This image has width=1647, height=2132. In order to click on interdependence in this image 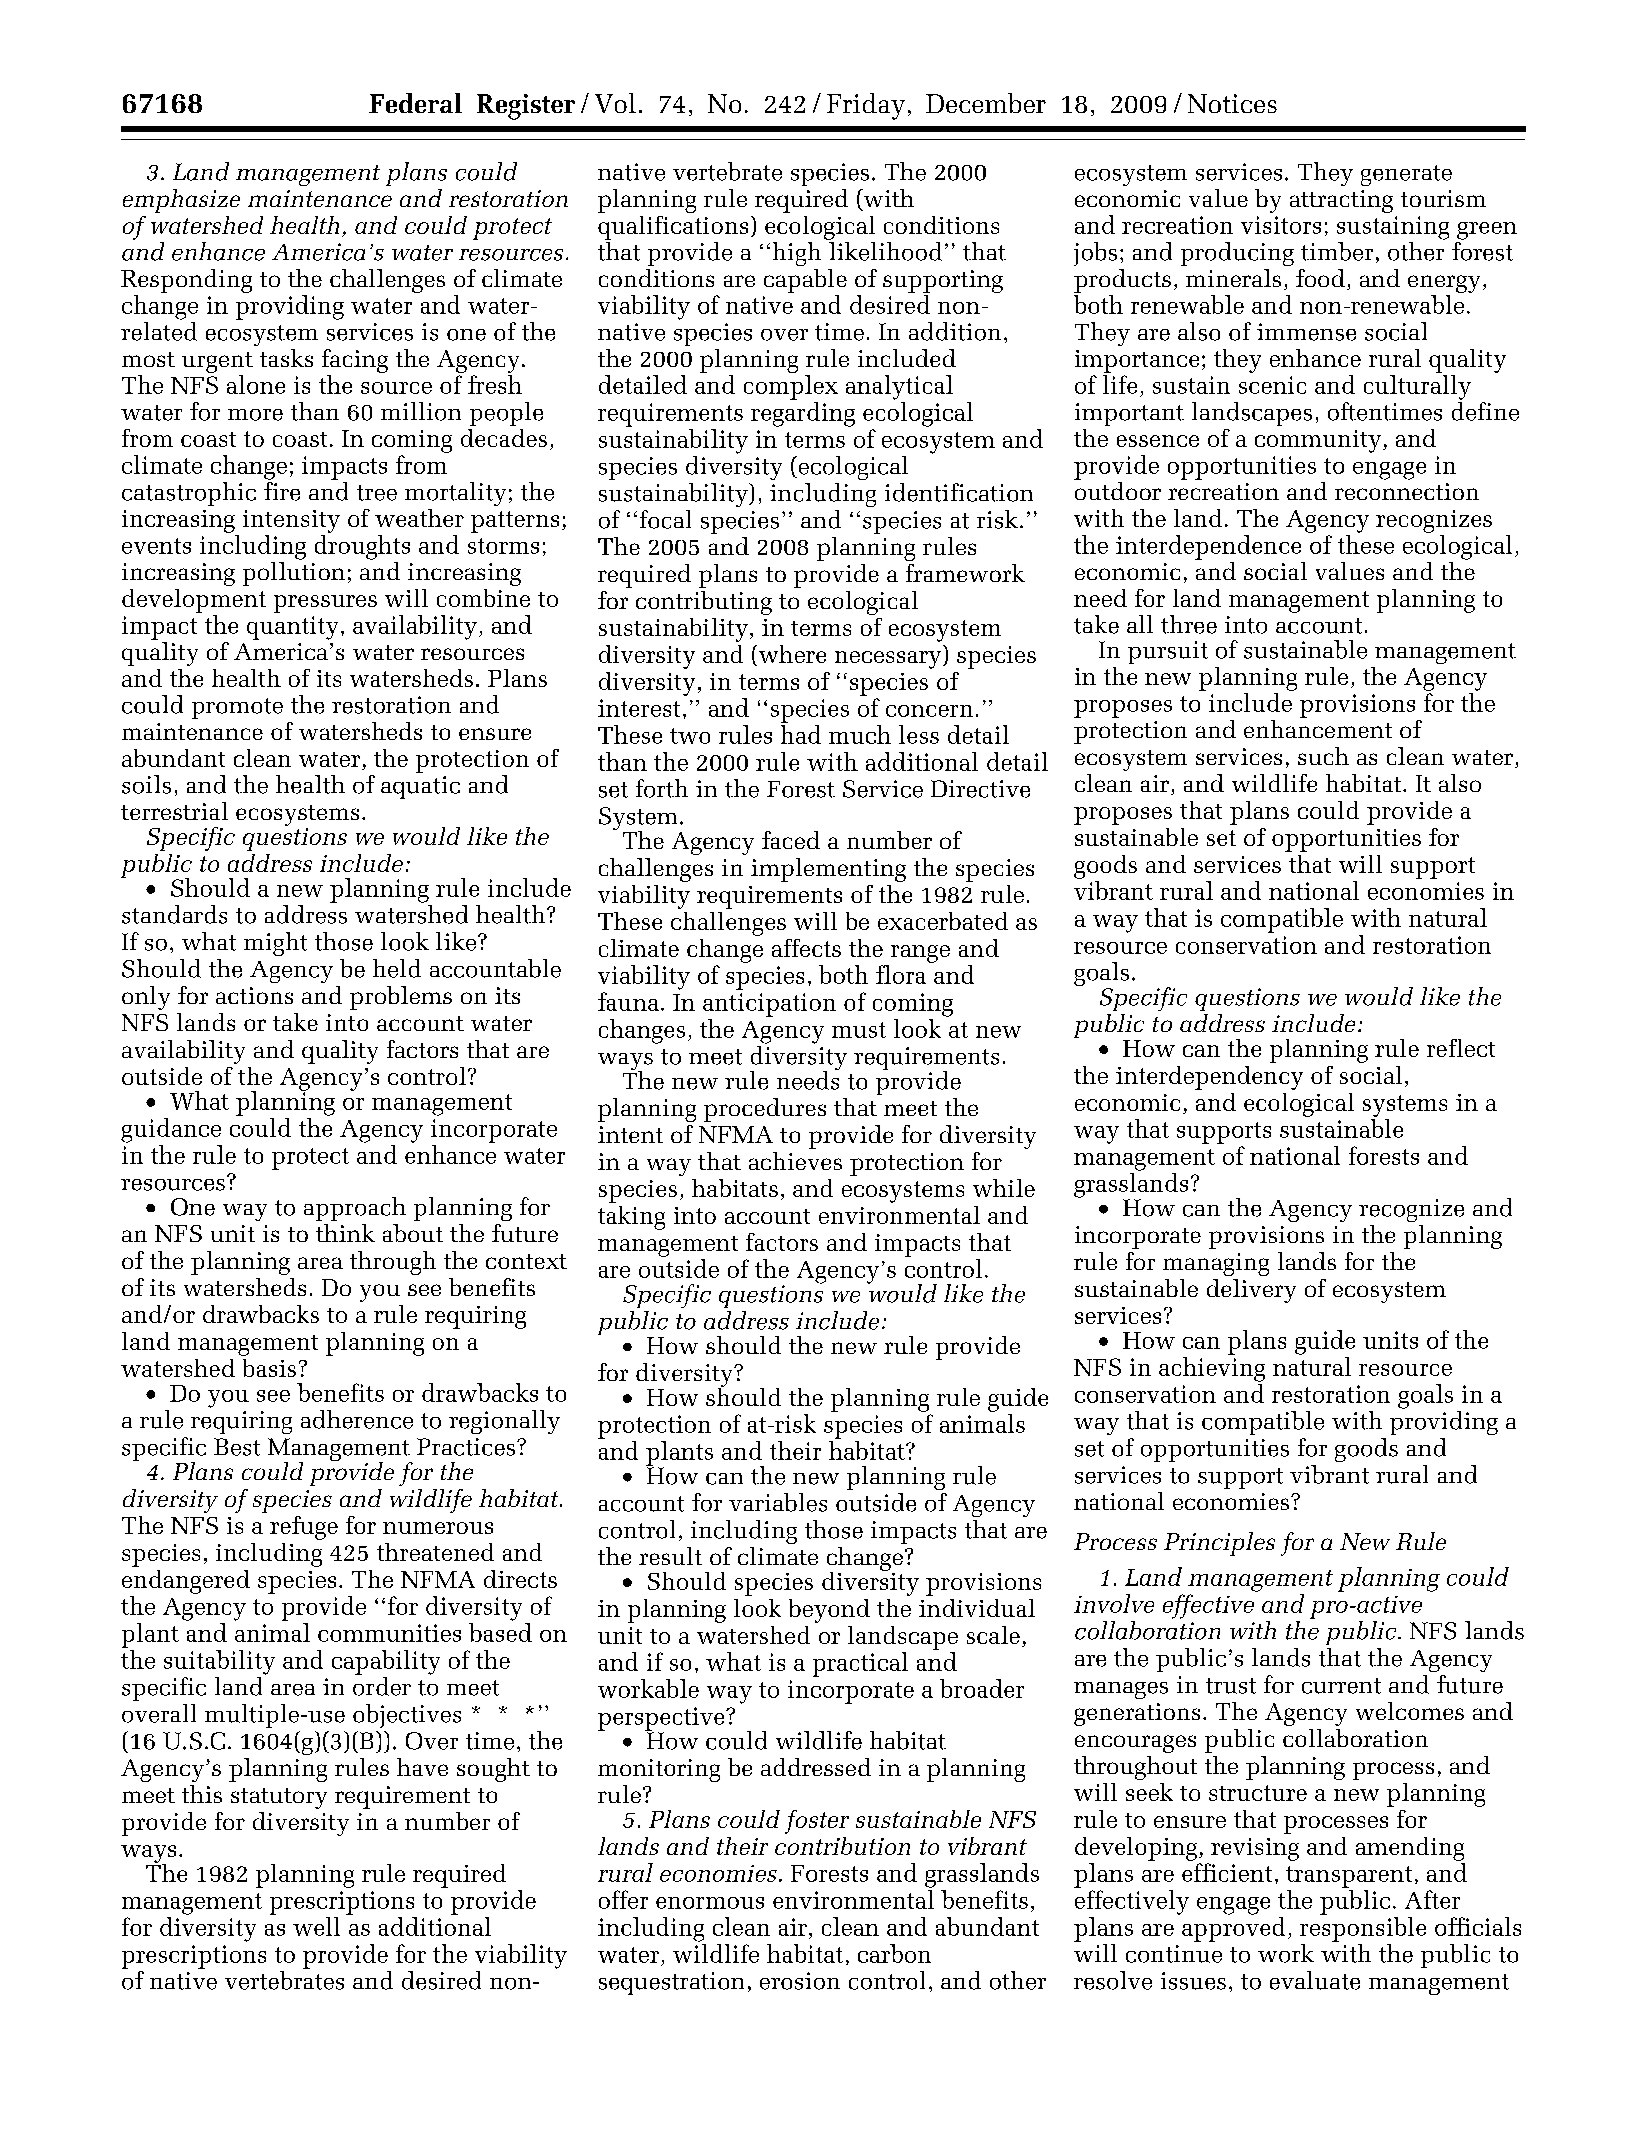, I will do `click(1208, 547)`.
